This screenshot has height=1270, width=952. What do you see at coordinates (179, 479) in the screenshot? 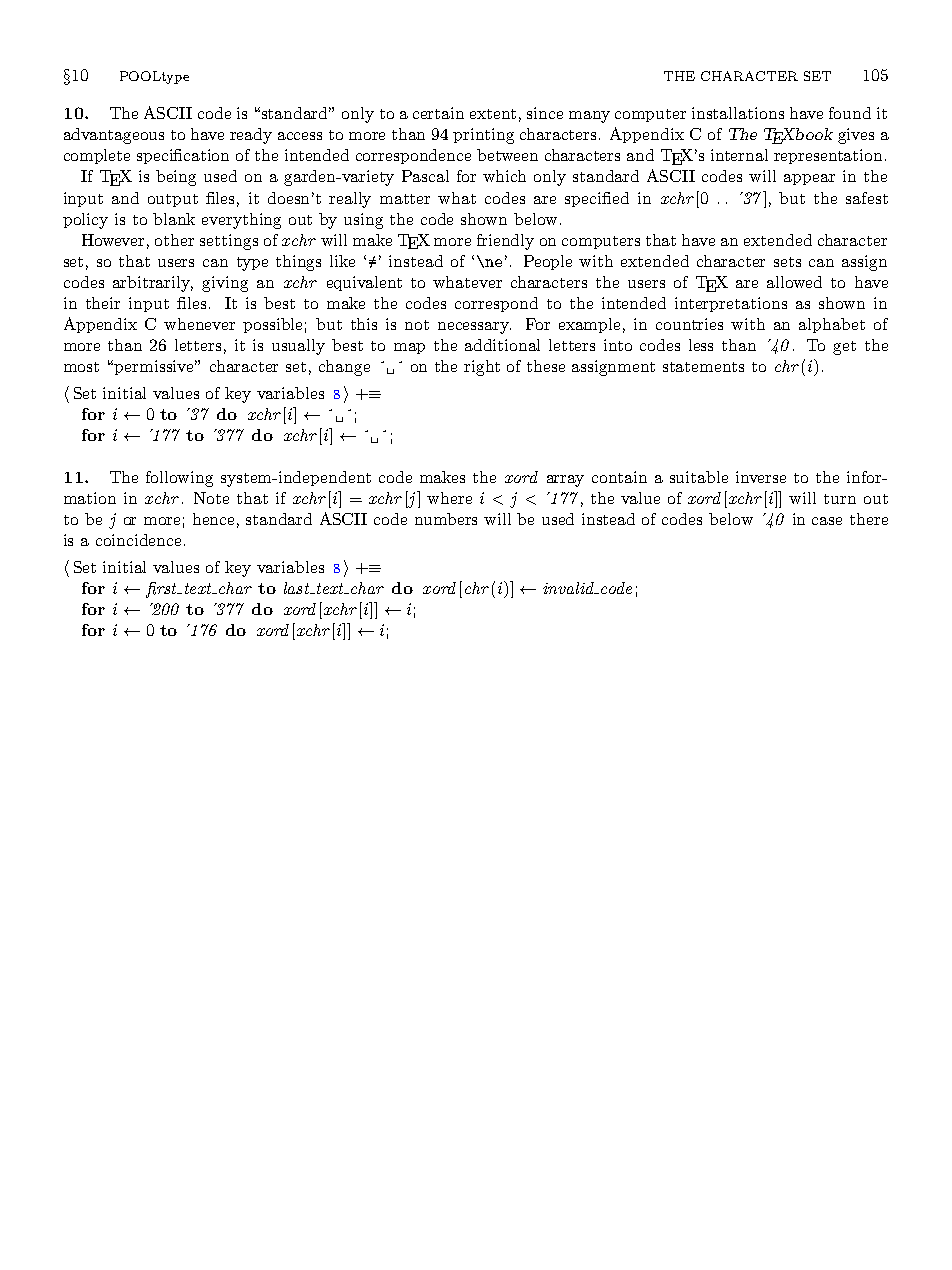
I see `following` at bounding box center [179, 479].
